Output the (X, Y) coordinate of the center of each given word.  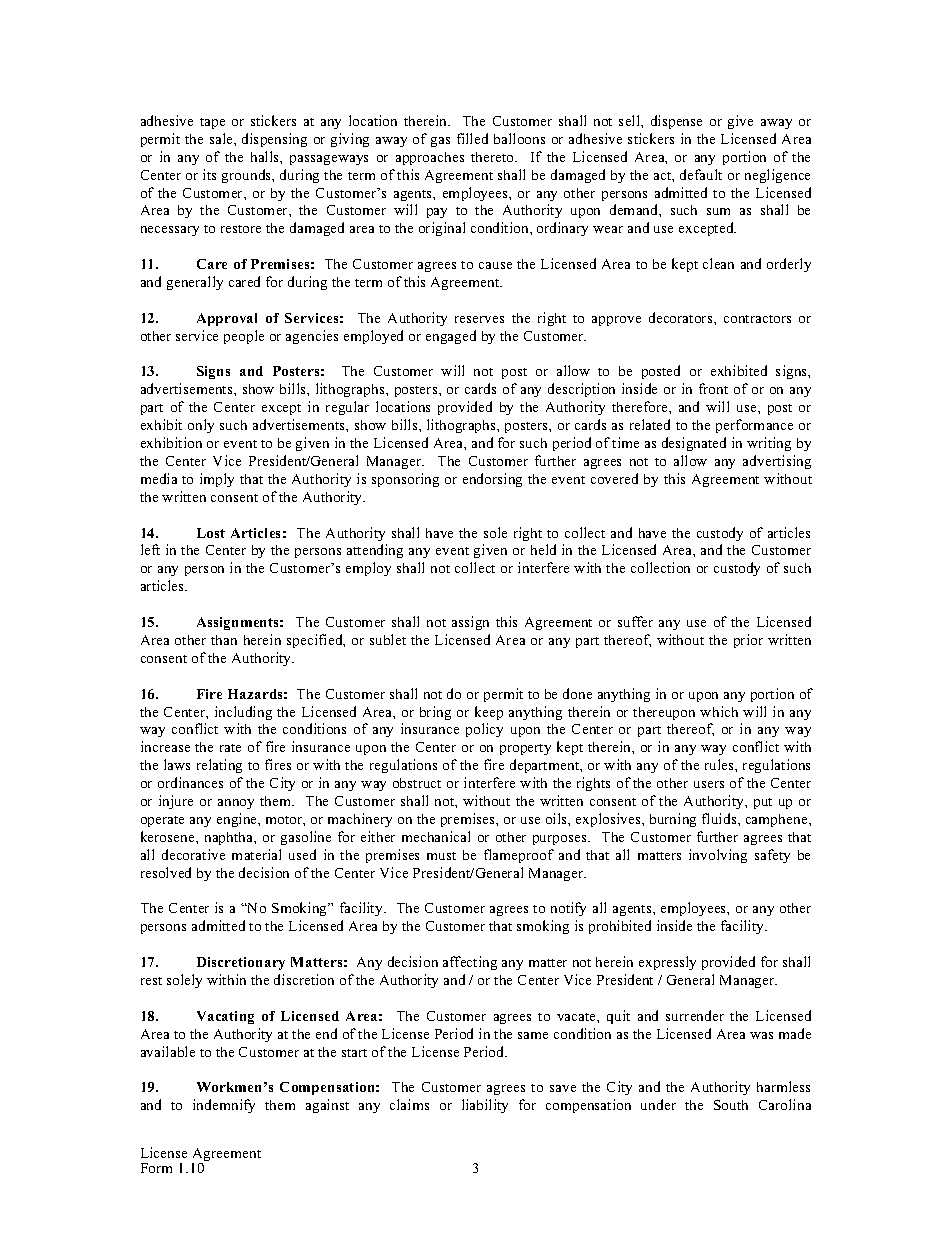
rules (720, 764)
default (701, 174)
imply (217, 480)
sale (222, 138)
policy (484, 730)
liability (485, 1106)
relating (219, 766)
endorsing (492, 480)
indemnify (224, 1106)
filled (472, 138)
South (731, 1105)
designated (694, 444)
